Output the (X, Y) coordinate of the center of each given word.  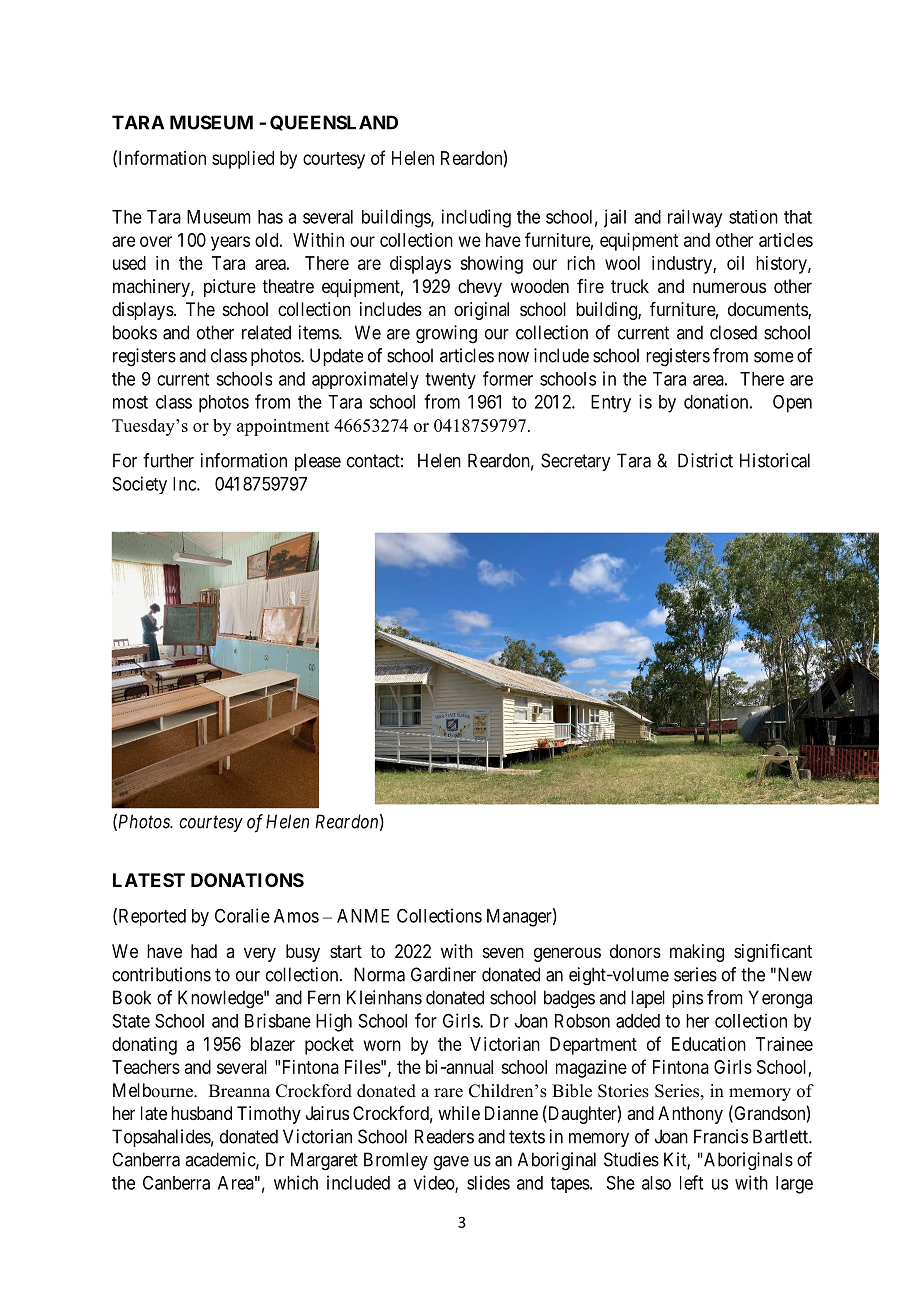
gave (451, 1163)
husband (201, 1113)
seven (503, 952)
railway (695, 218)
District (705, 460)
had (204, 951)
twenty (450, 381)
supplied (243, 160)
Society (140, 485)
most (130, 402)
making (697, 953)
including (476, 218)
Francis (721, 1136)
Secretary (575, 462)
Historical (775, 460)
